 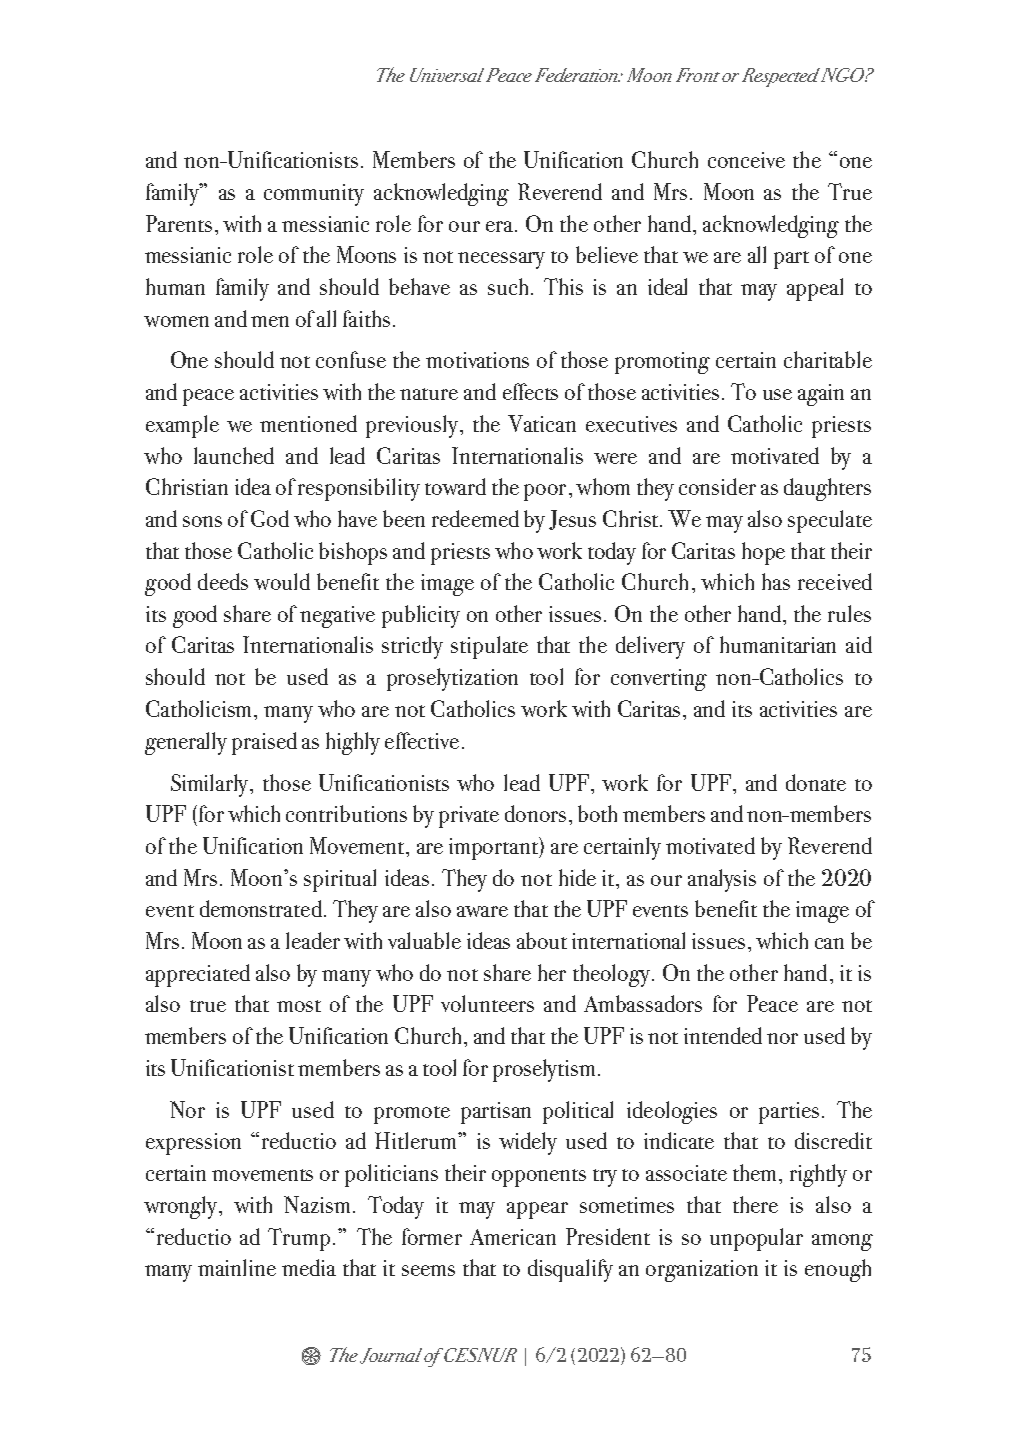 I want to click on Trump, so click(x=299, y=1239).
